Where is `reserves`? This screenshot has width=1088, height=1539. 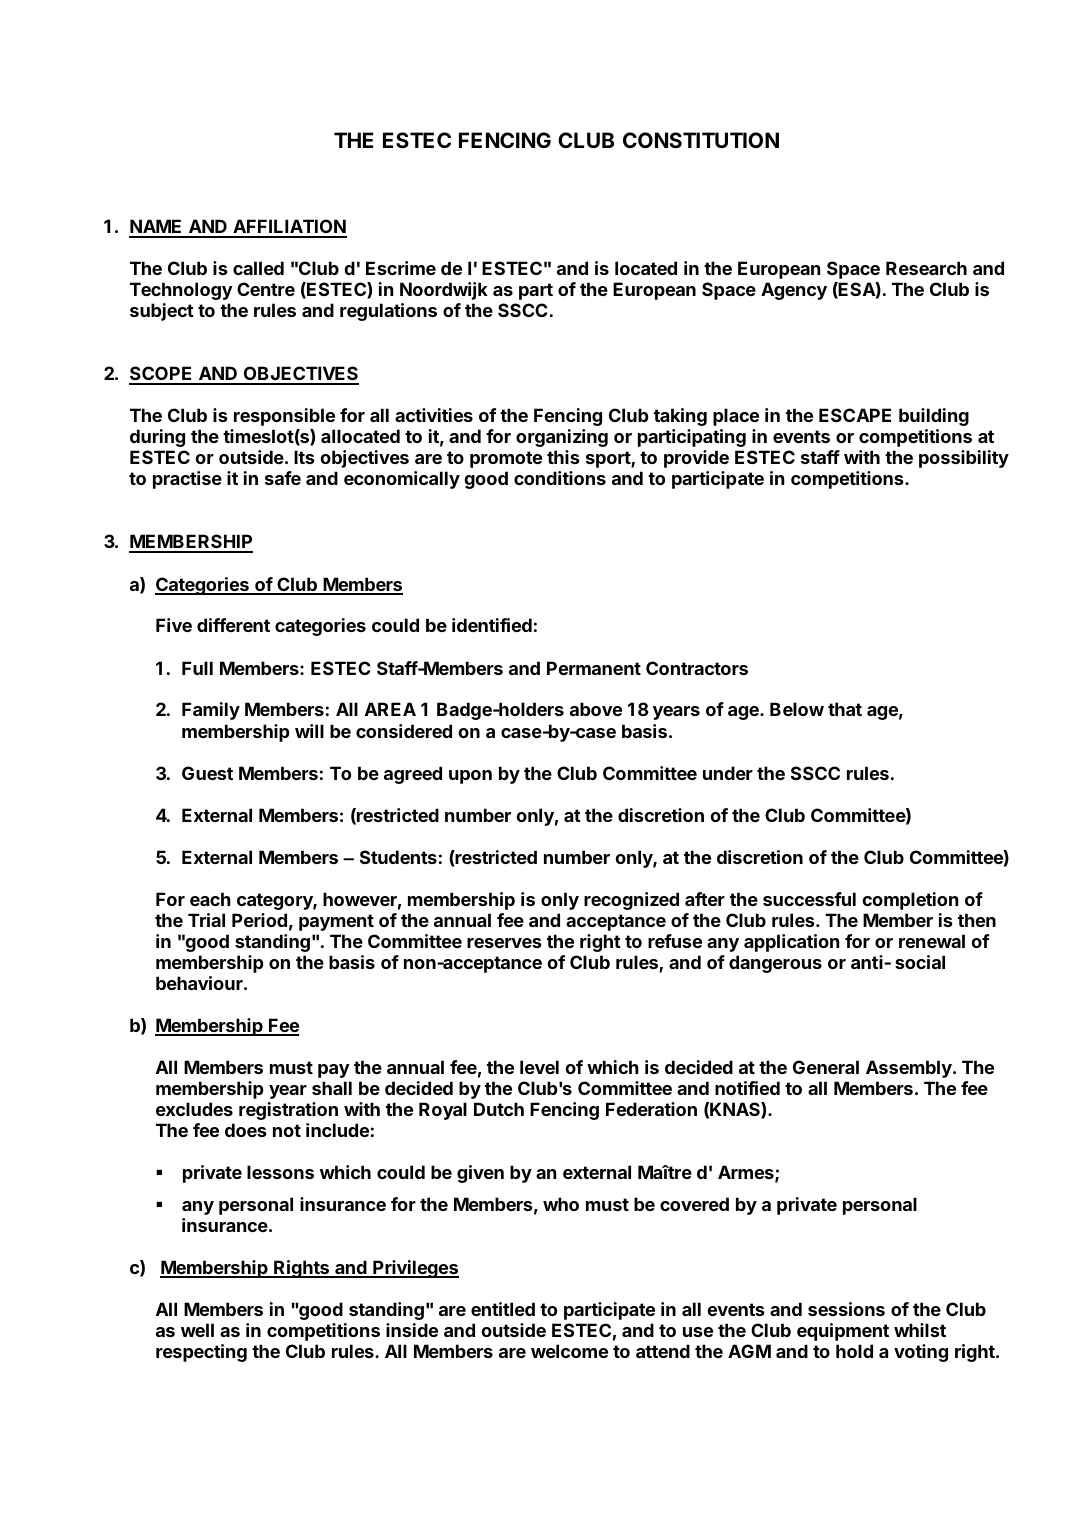
reserves is located at coordinates (504, 943).
